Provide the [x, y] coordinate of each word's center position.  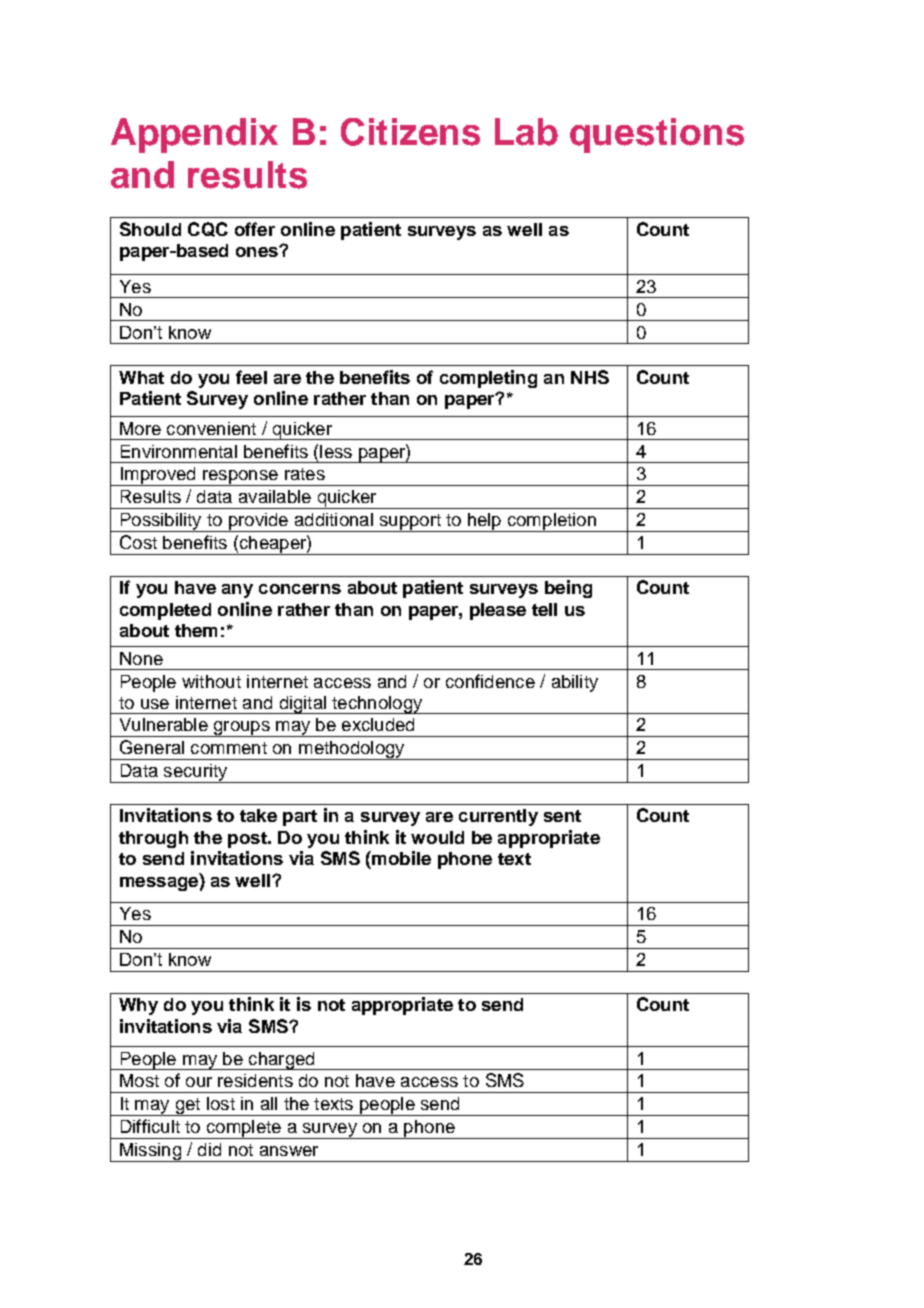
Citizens [410, 132]
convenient [211, 428]
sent [562, 816]
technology [377, 705]
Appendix [194, 135]
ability [575, 683]
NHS [590, 377]
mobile [400, 858]
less [336, 451]
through [153, 839]
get [188, 1107]
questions [657, 135]
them [196, 630]
